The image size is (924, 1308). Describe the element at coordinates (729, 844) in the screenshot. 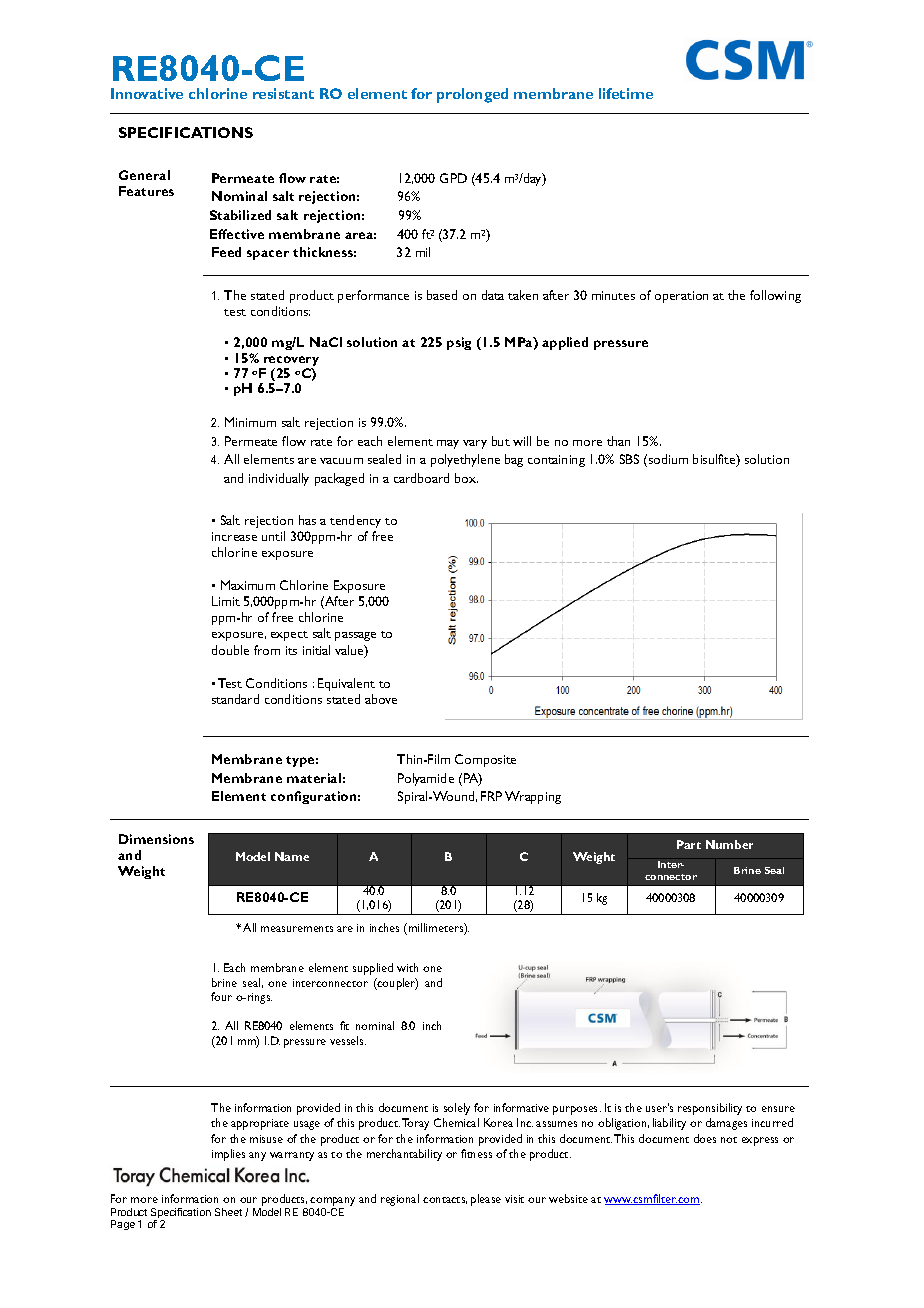

I see `Number` at that location.
